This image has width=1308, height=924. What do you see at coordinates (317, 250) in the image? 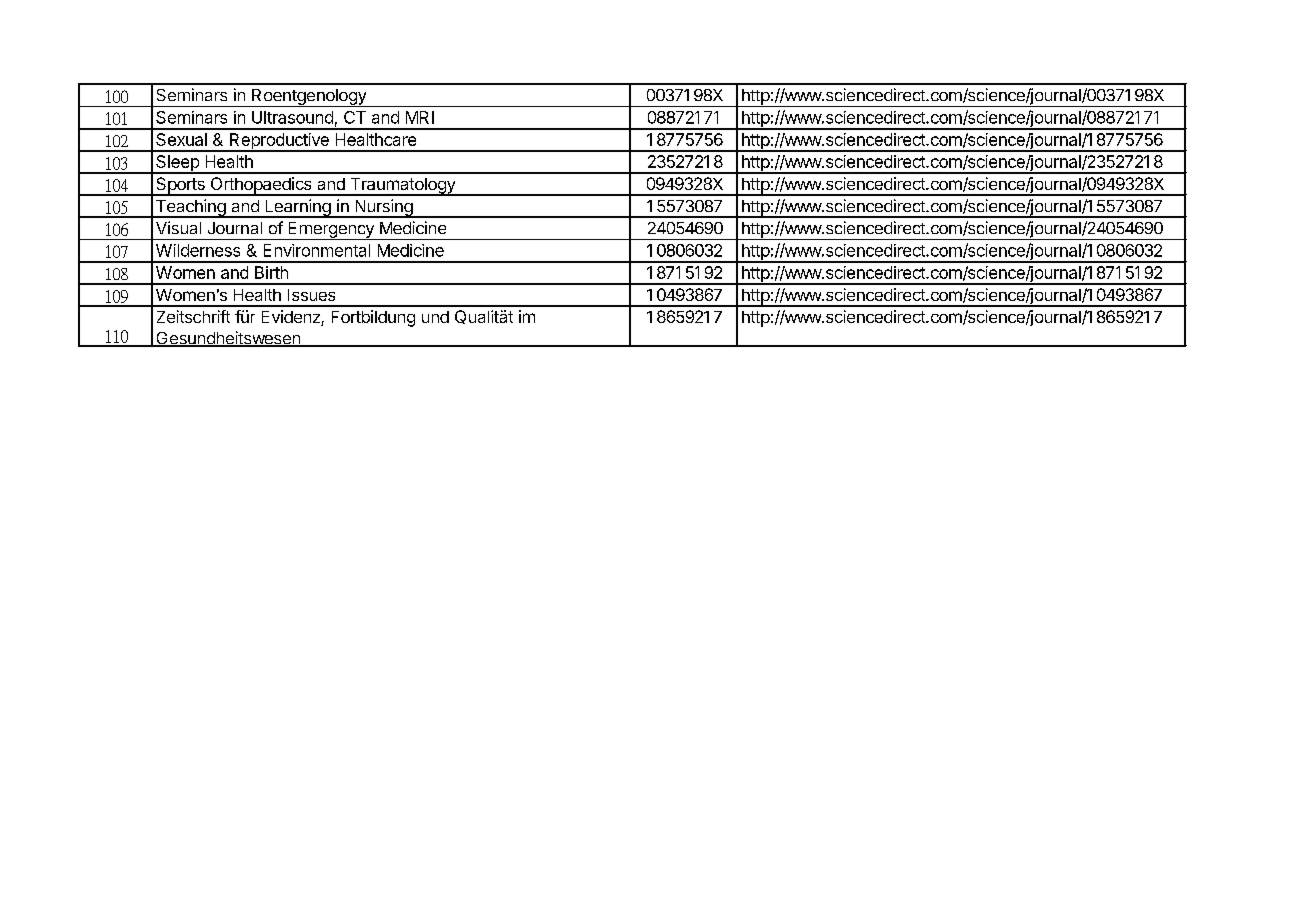
I see `Environmental` at bounding box center [317, 250].
